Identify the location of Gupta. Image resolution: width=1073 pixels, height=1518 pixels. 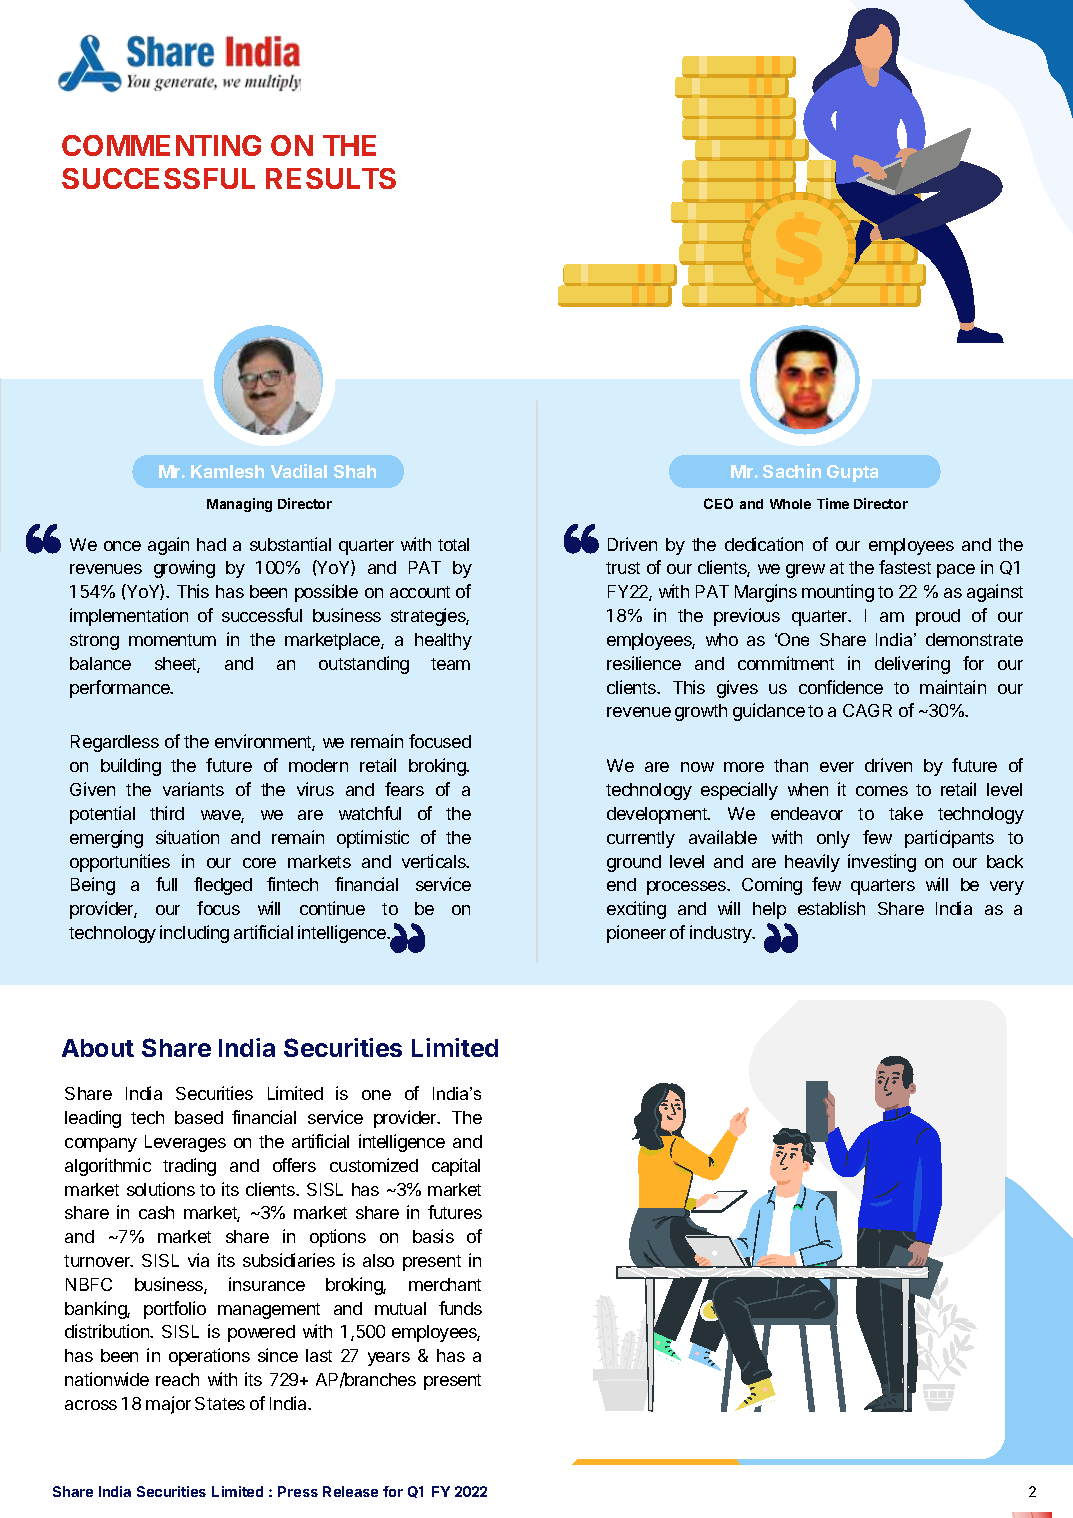
(852, 473).
